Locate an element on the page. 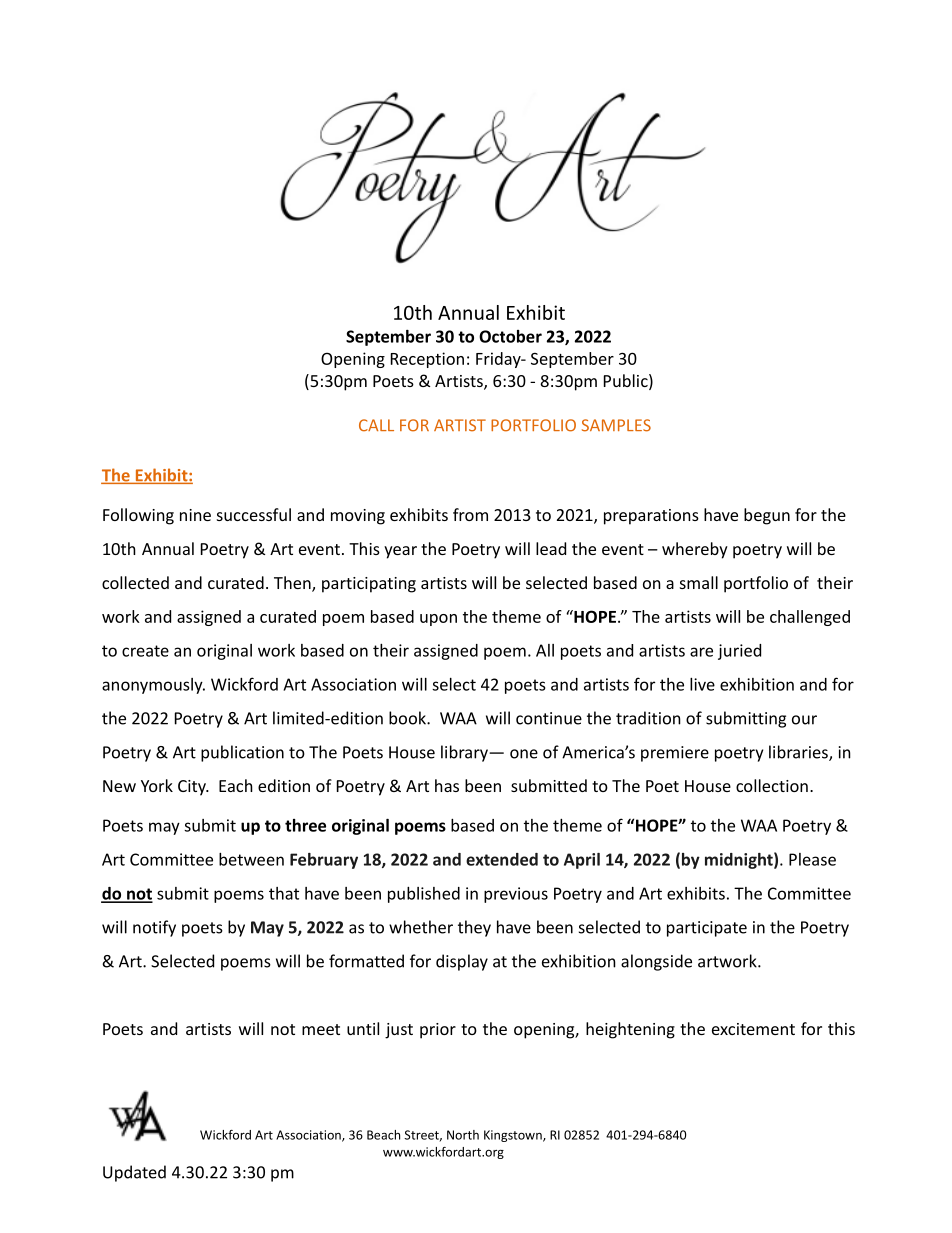 This image has height=1233, width=952. upon is located at coordinates (438, 620).
